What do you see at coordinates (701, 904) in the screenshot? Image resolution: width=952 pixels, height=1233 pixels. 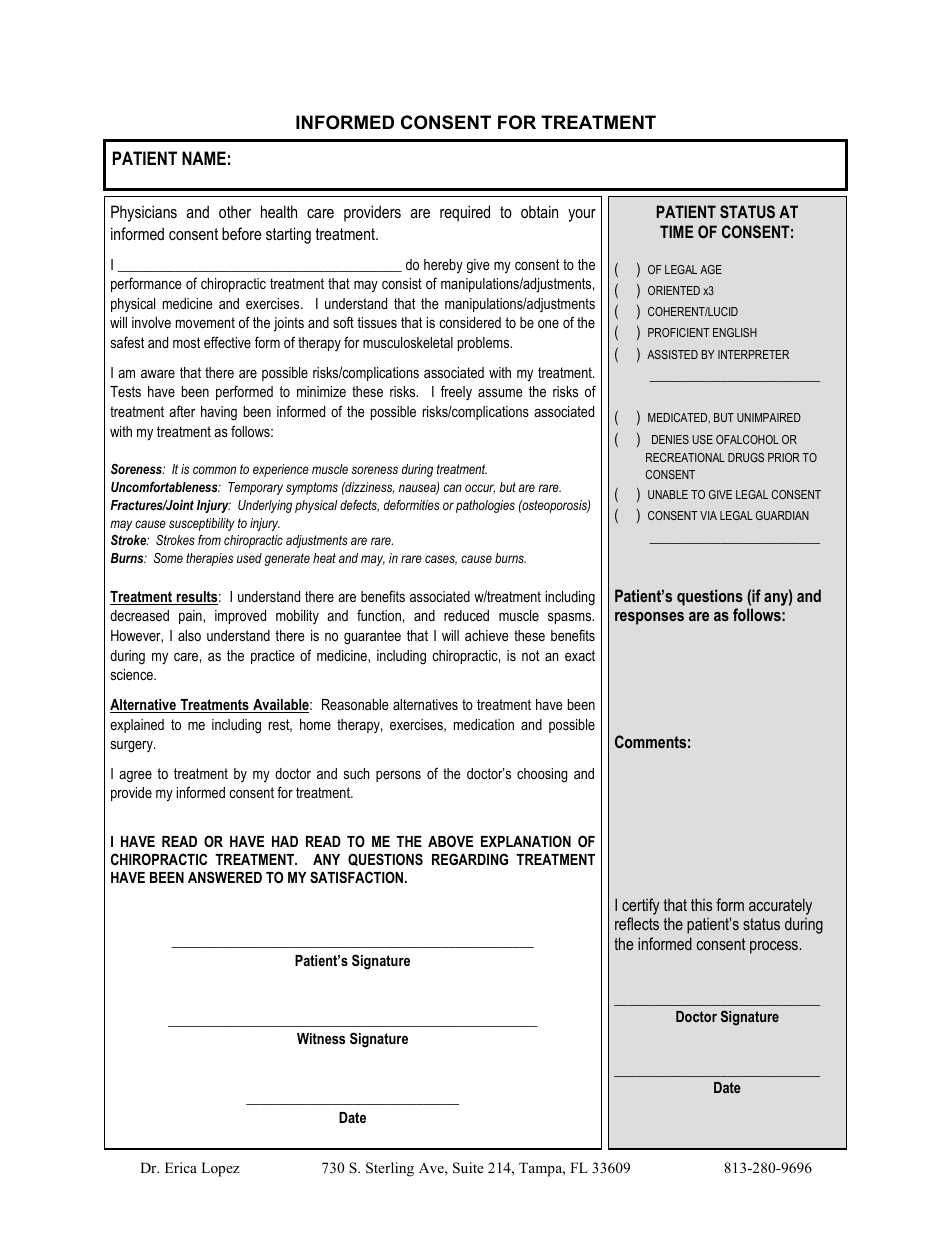 I see `this` at bounding box center [701, 904].
